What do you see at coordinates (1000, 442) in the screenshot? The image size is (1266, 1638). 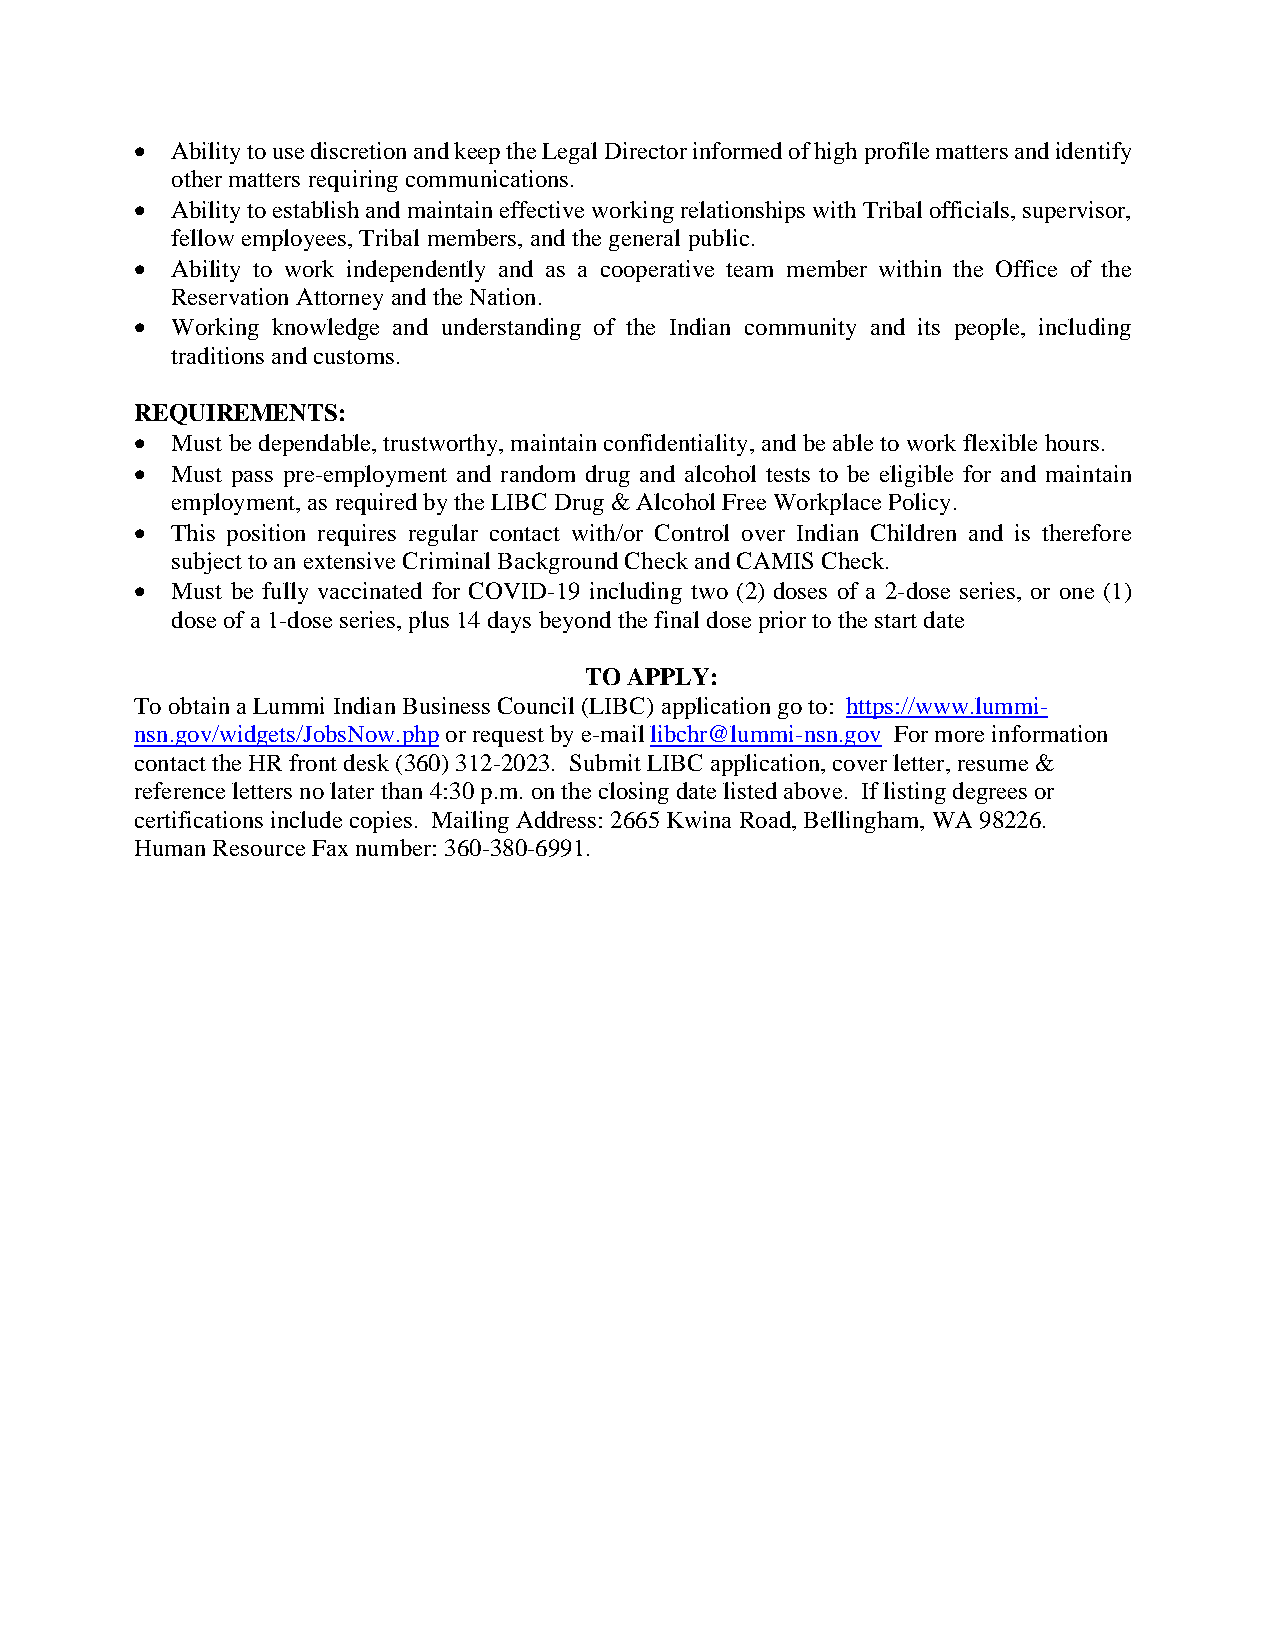 I see `flexible` at bounding box center [1000, 442].
